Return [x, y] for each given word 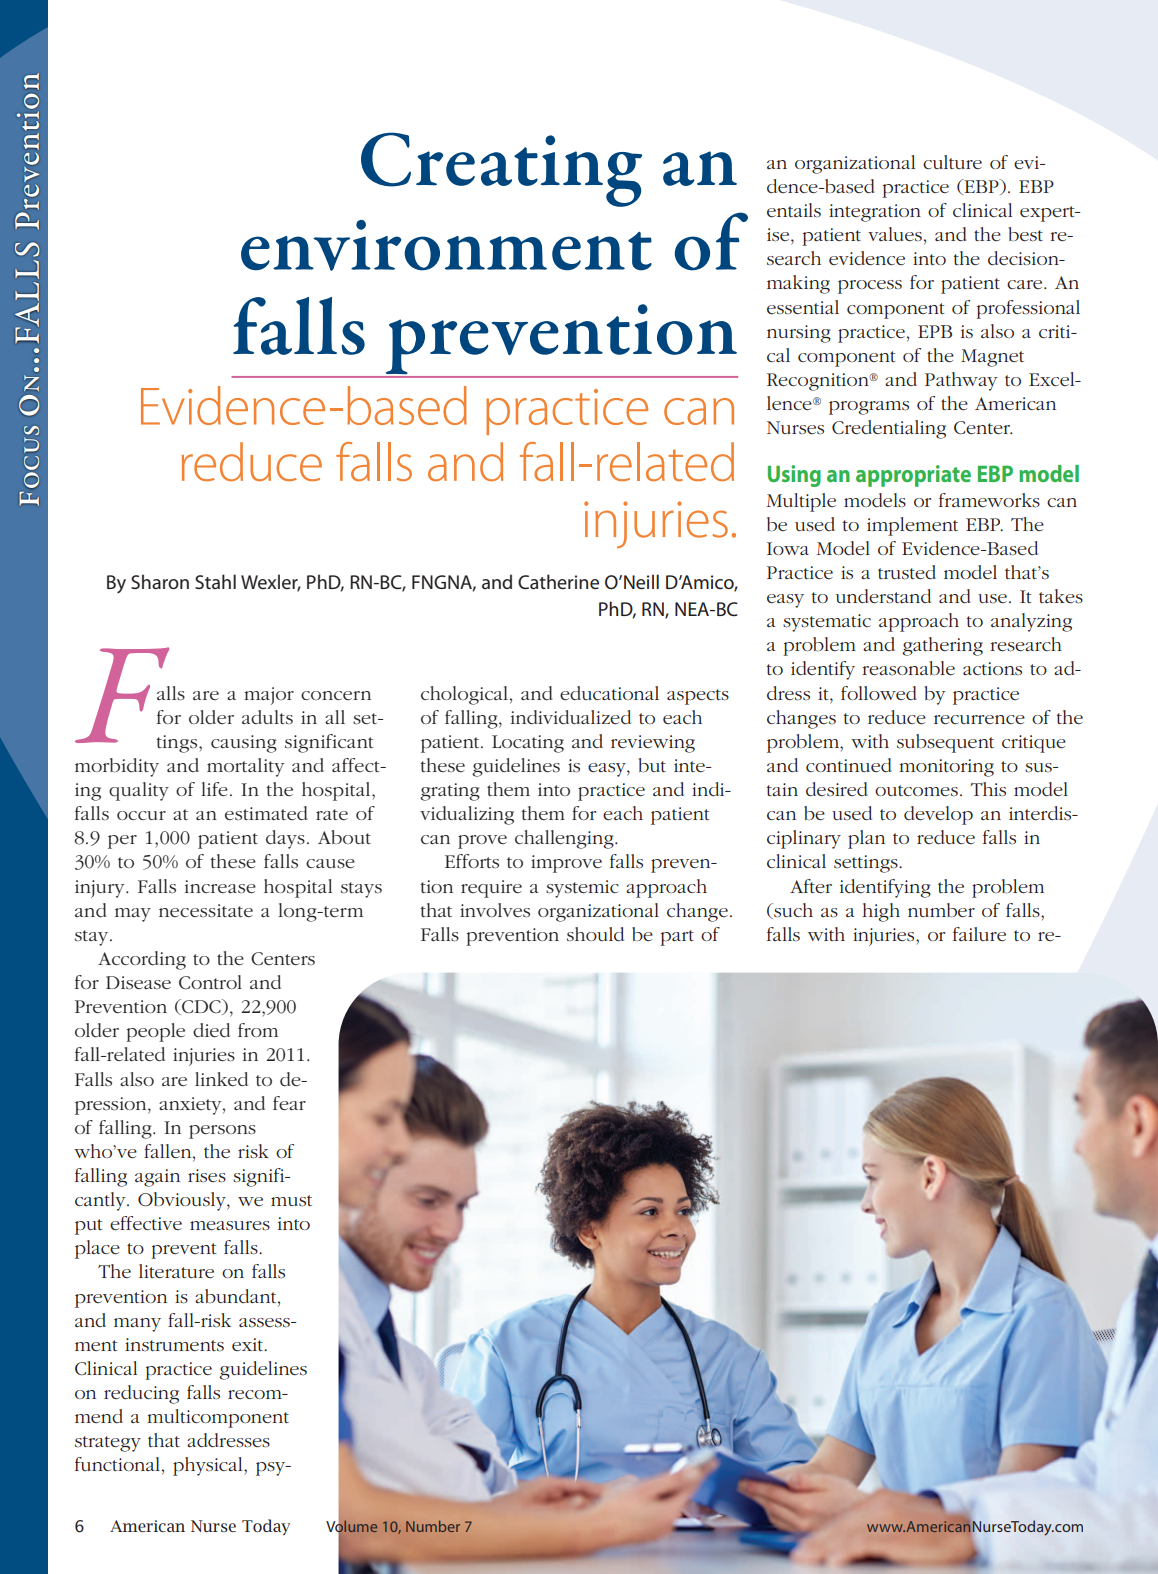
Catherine [558, 581]
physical [209, 1466]
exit [248, 1344]
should [595, 934]
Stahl [215, 581]
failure [979, 934]
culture [952, 162]
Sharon [160, 581]
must [291, 1200]
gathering [942, 646]
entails [794, 210]
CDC [201, 1007]
